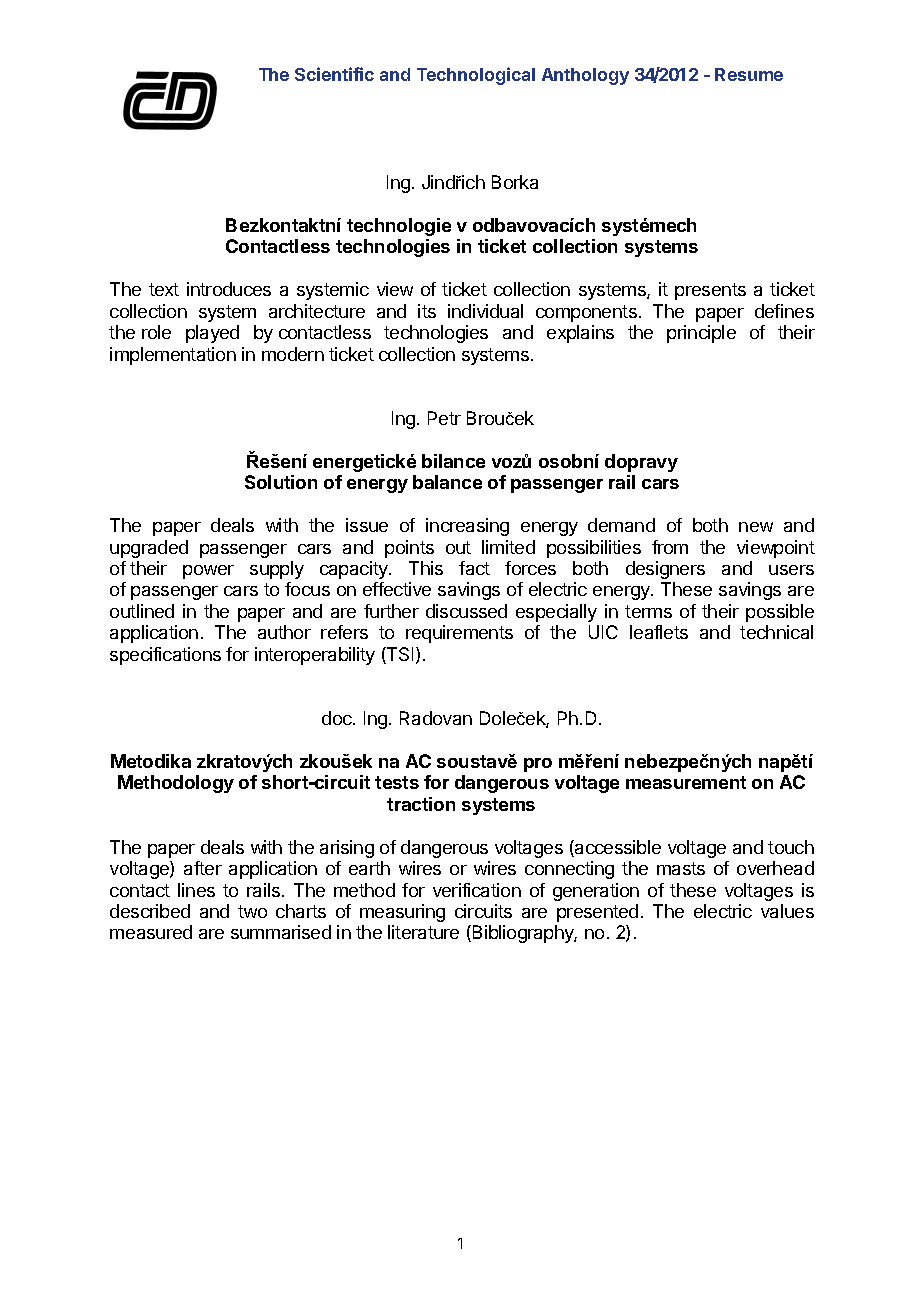  I want to click on specifications, so click(165, 656).
